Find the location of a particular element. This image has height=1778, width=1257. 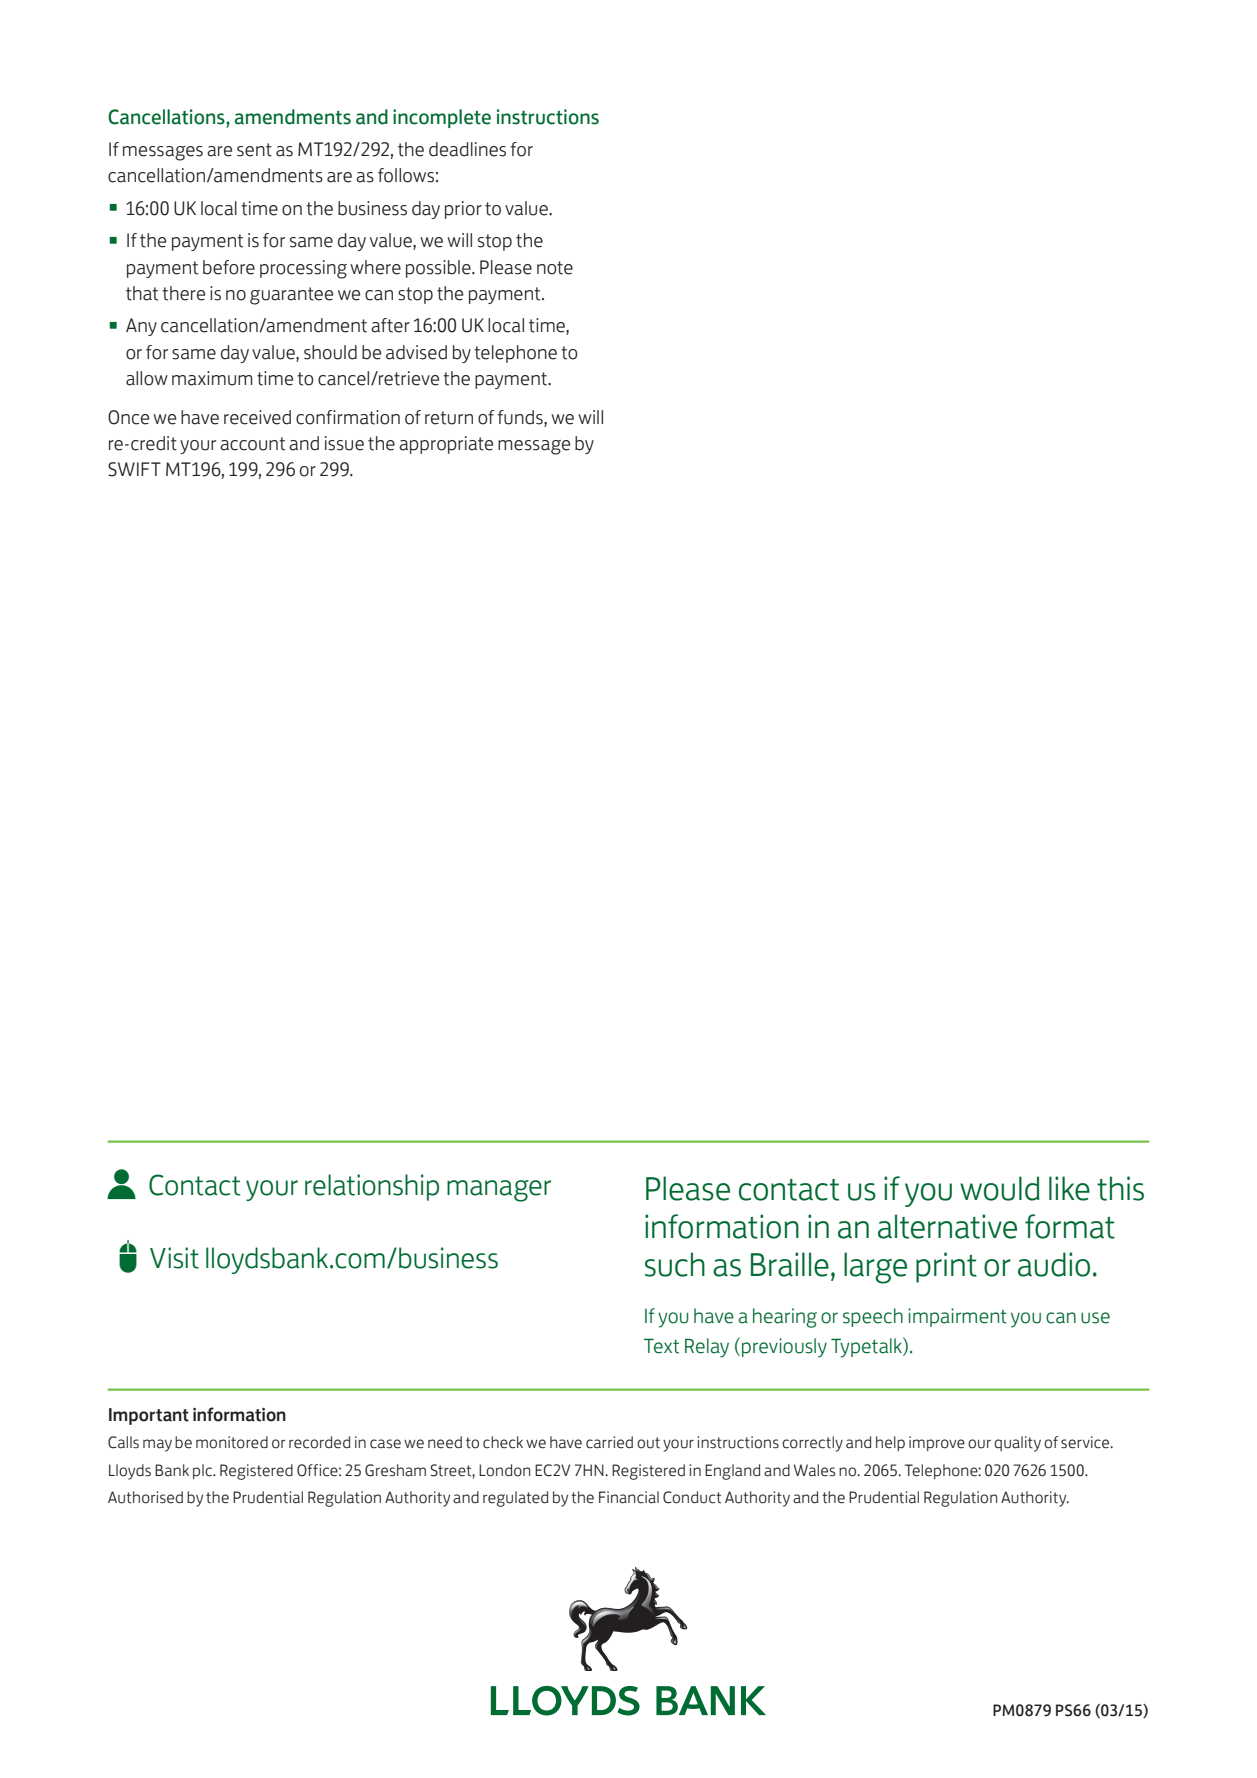

appropriate is located at coordinates (446, 445).
